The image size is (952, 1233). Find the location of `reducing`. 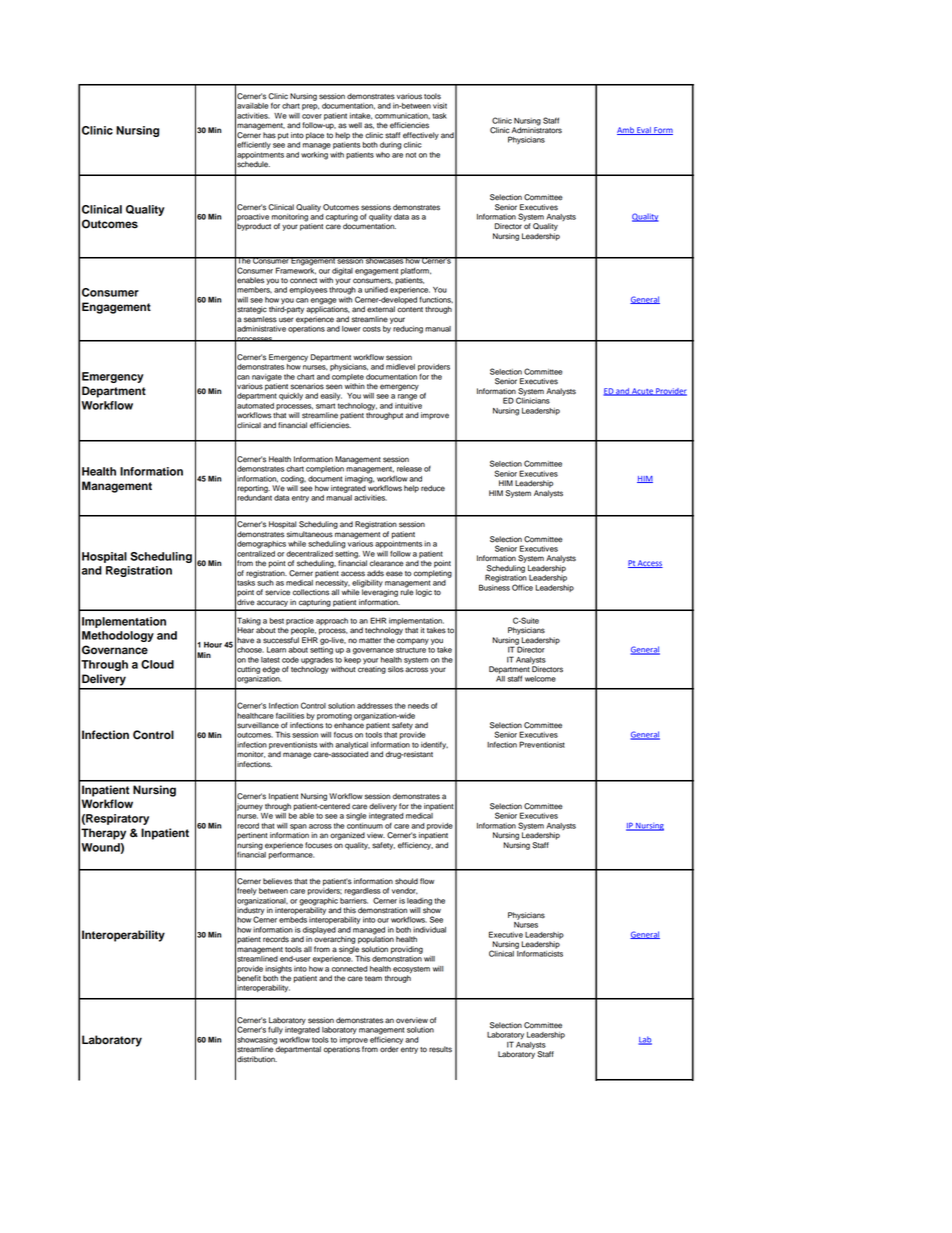

reducing is located at coordinates (408, 330).
